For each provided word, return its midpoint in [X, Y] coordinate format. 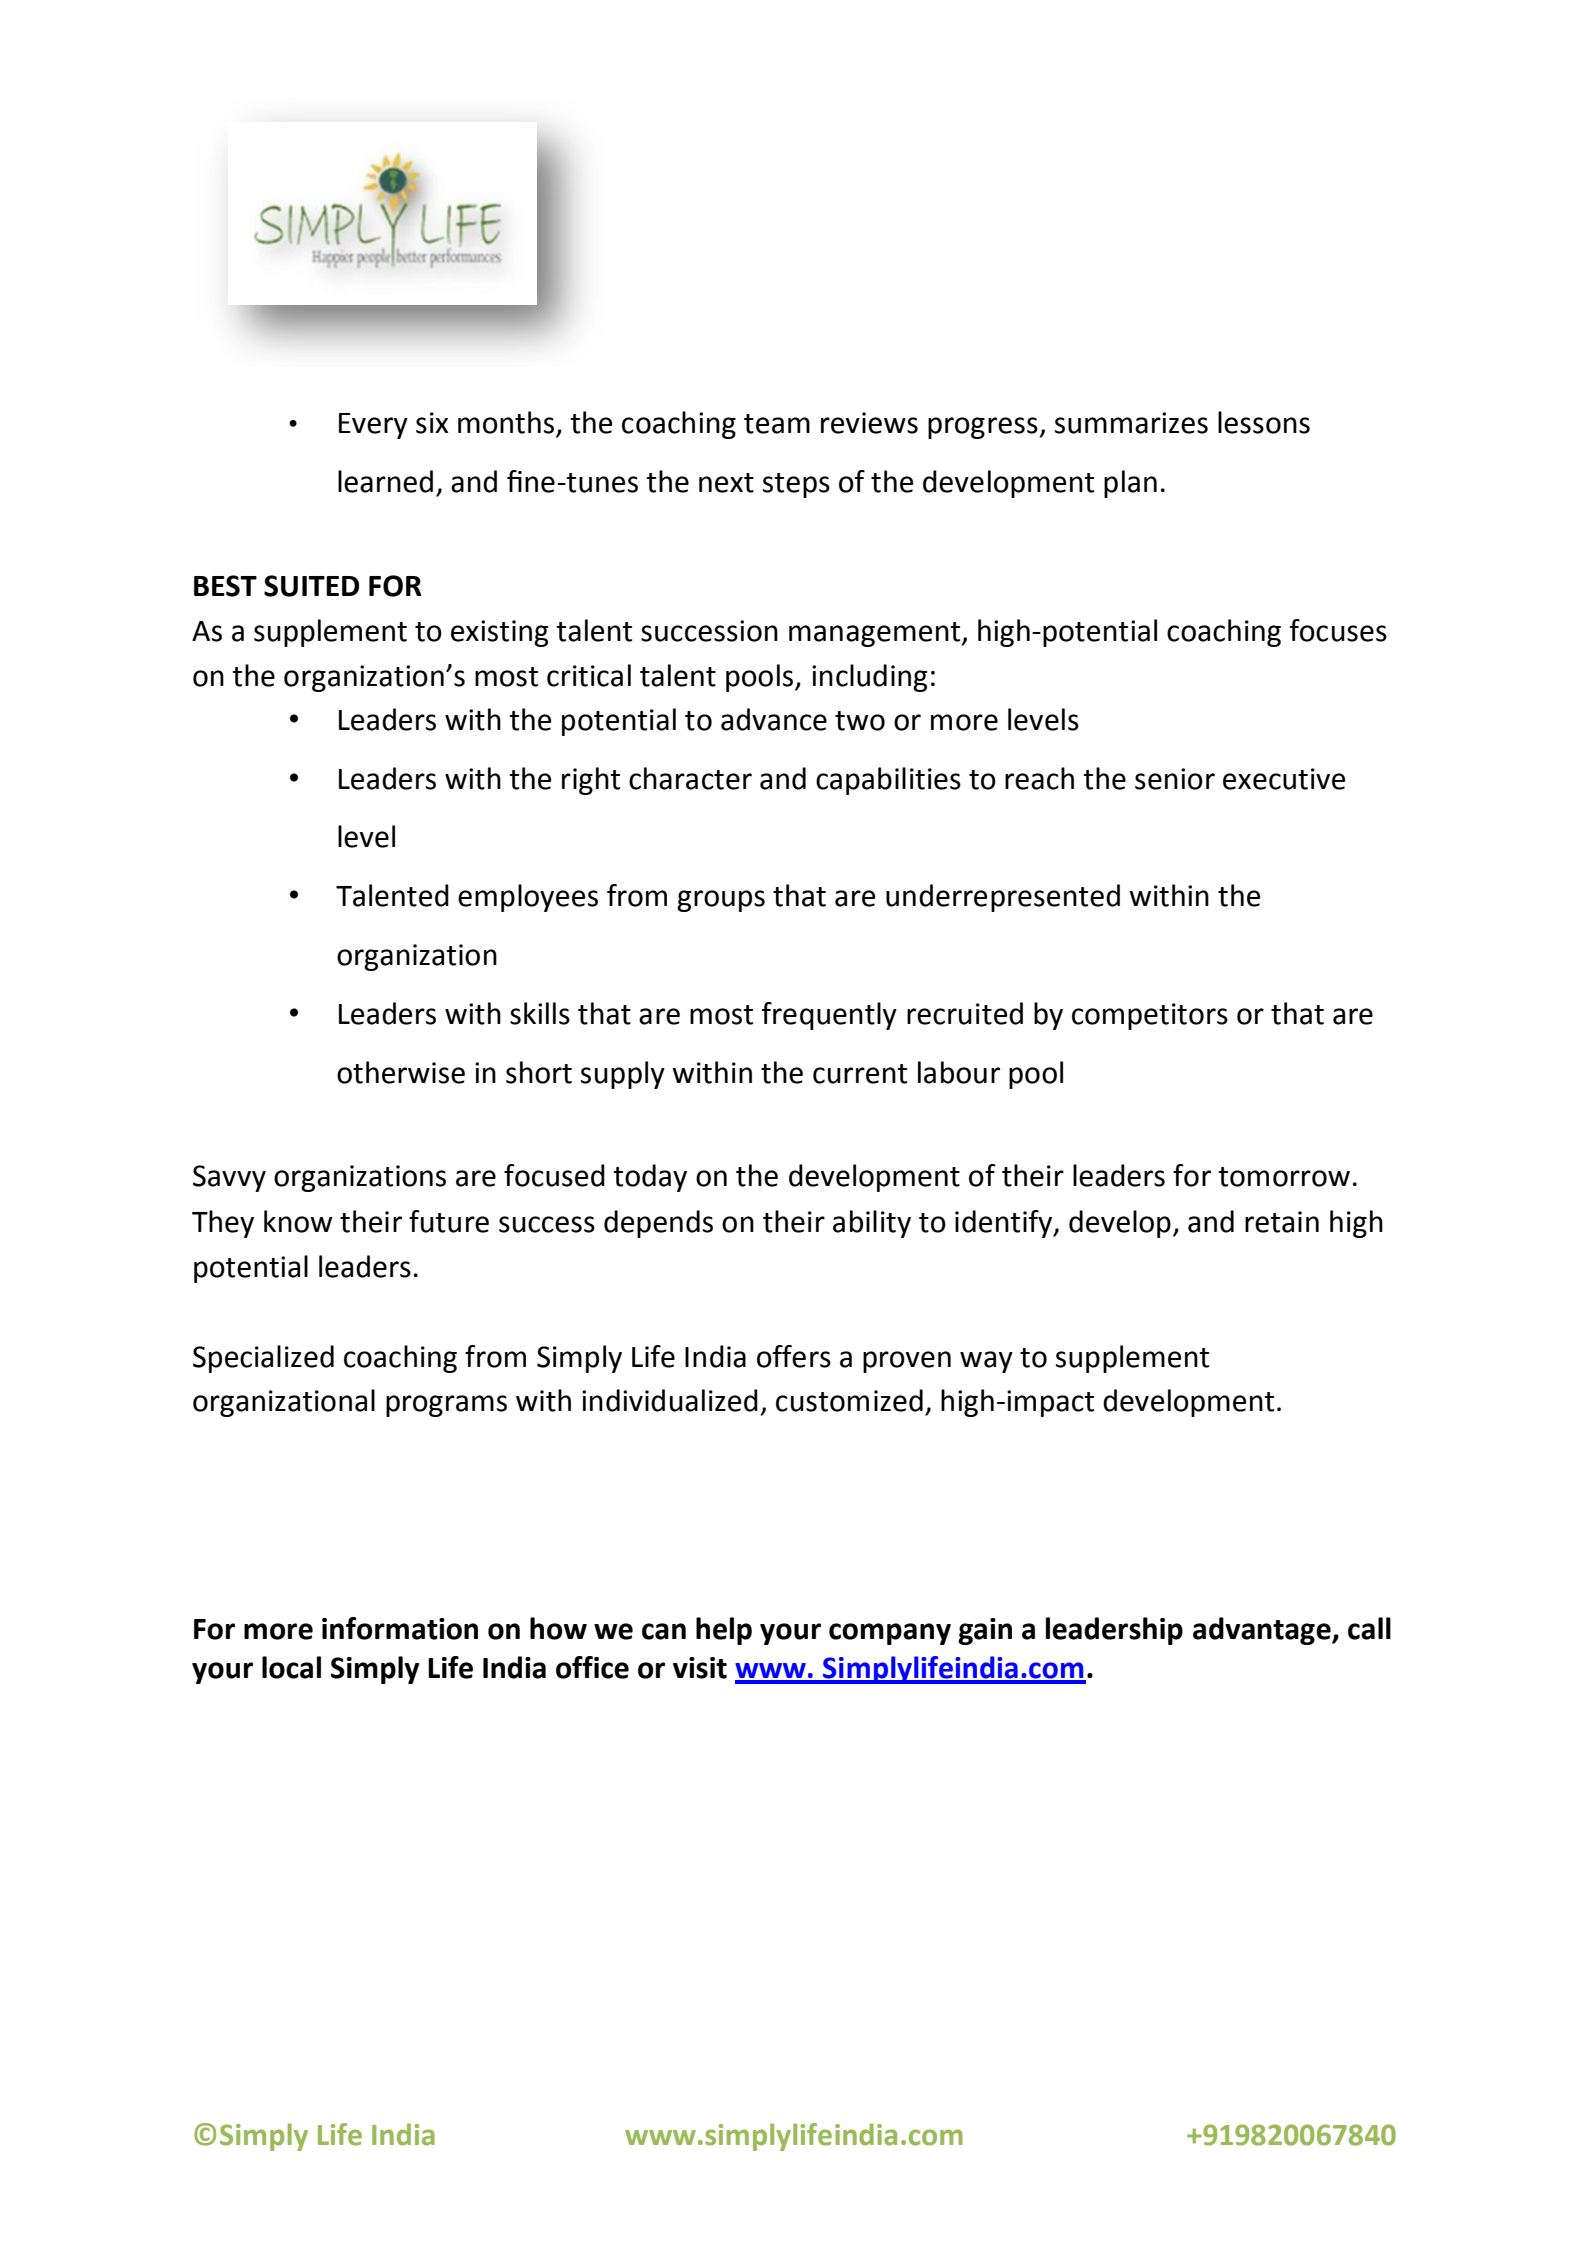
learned [385, 481]
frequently [829, 1016]
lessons [1264, 422]
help [724, 1631]
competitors [1150, 1016]
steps [796, 485]
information [400, 1628]
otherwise [401, 1072]
